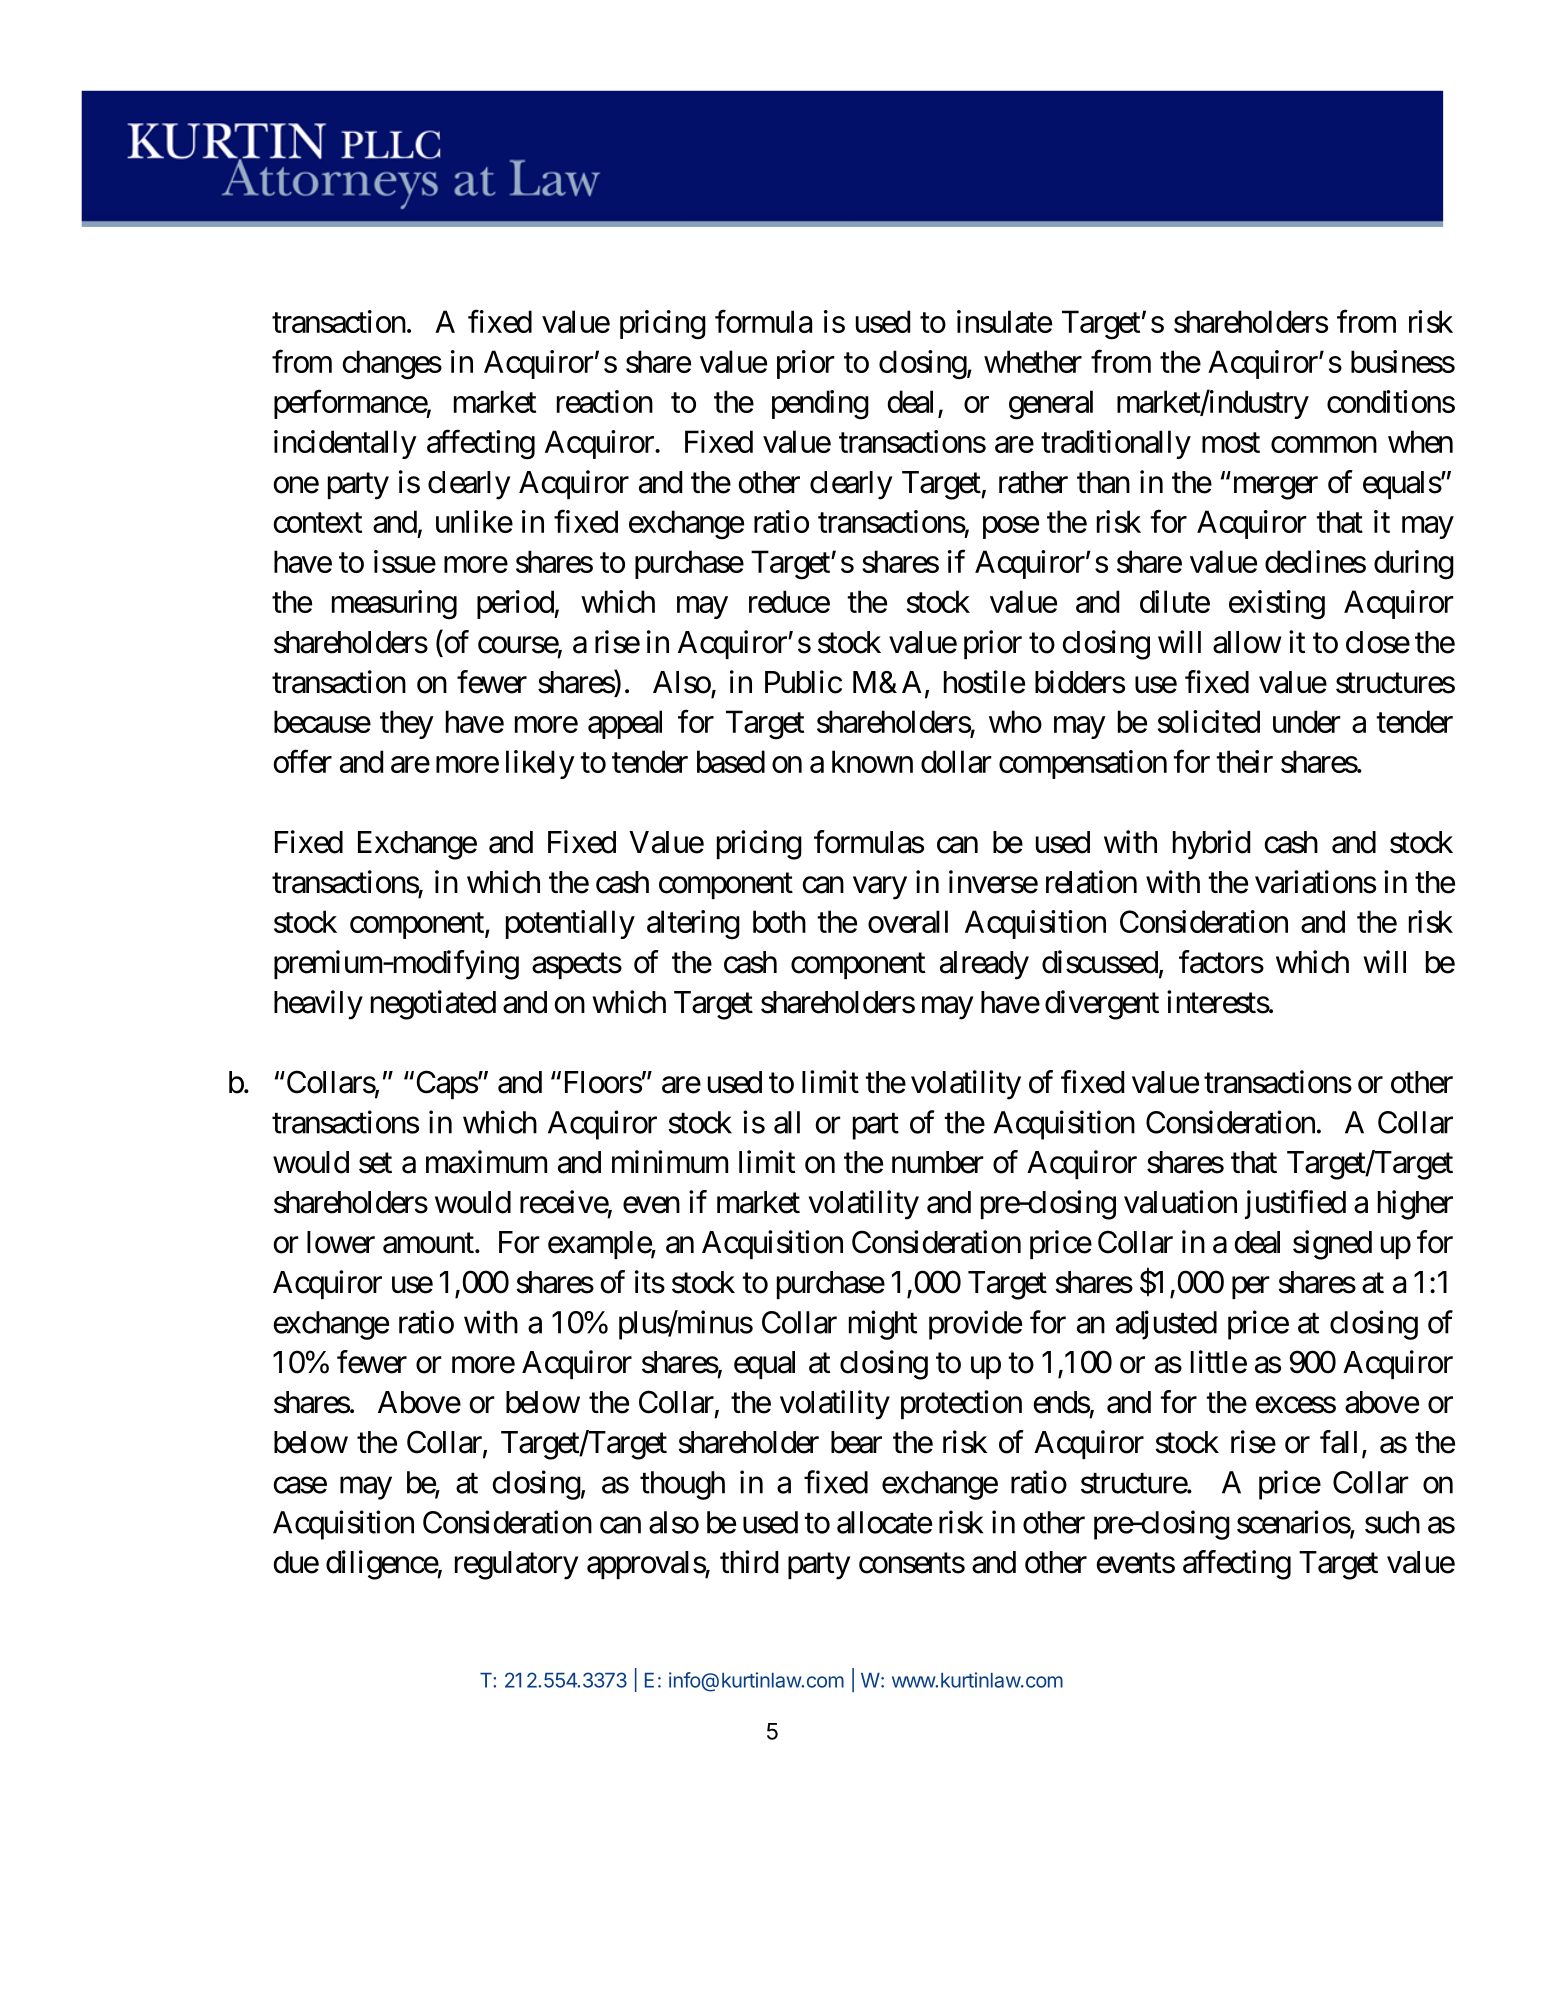 The image size is (1543, 1997). What do you see at coordinates (1100, 962) in the screenshot?
I see `discussed` at bounding box center [1100, 962].
